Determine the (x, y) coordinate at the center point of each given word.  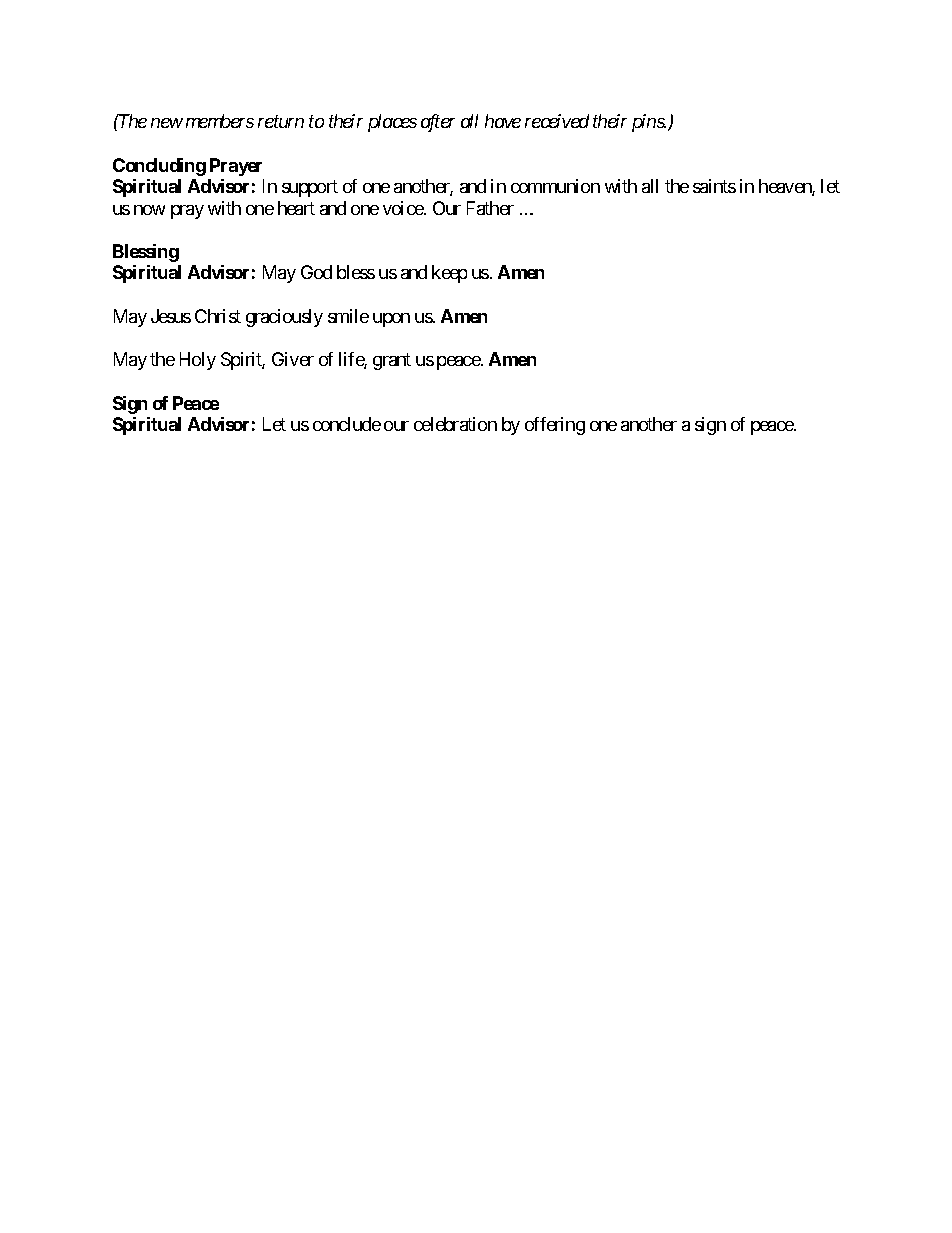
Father (490, 208)
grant (392, 361)
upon (391, 320)
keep (449, 274)
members (220, 121)
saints (714, 186)
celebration (455, 424)
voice (404, 208)
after (438, 123)
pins (649, 123)
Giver (293, 359)
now (149, 210)
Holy (198, 361)
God (316, 272)
